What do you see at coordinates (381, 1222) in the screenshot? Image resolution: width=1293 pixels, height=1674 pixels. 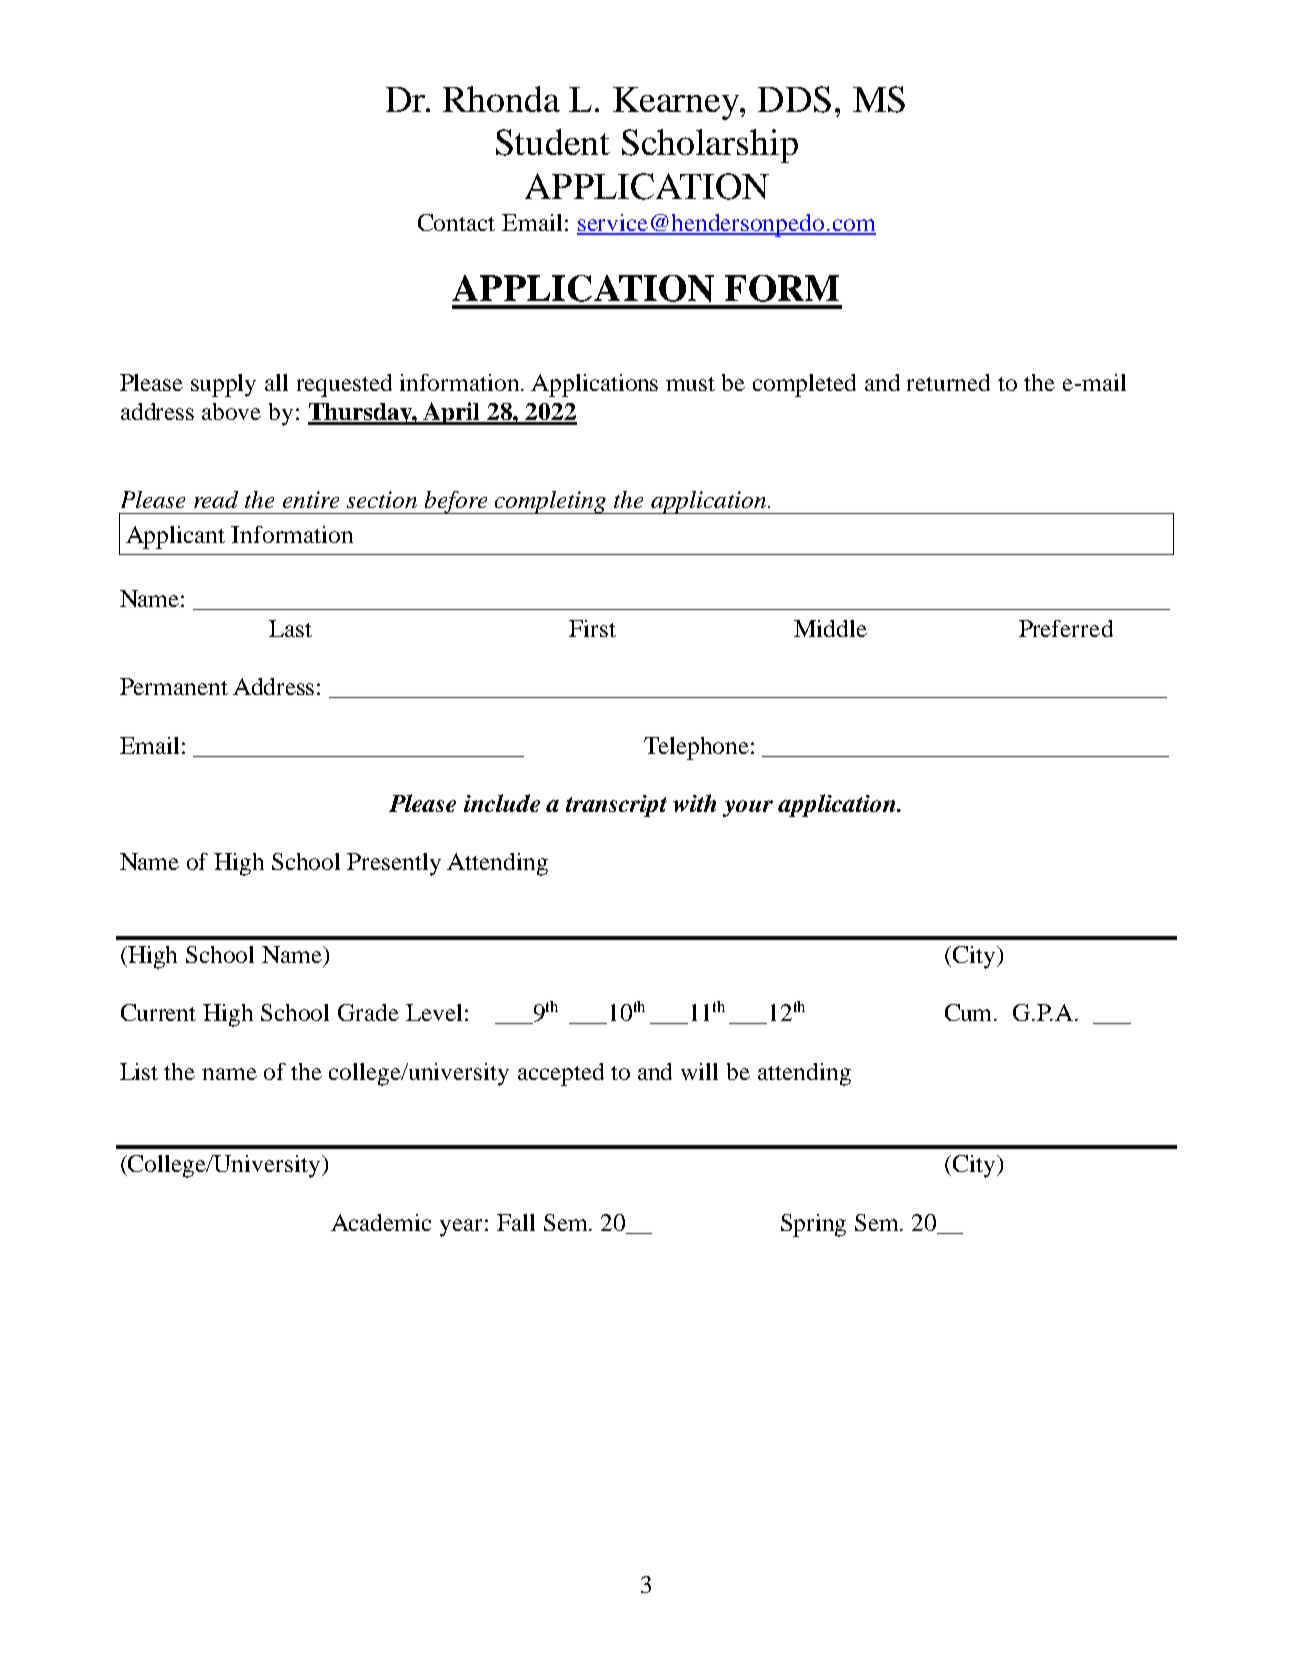 I see `Academic` at bounding box center [381, 1222].
